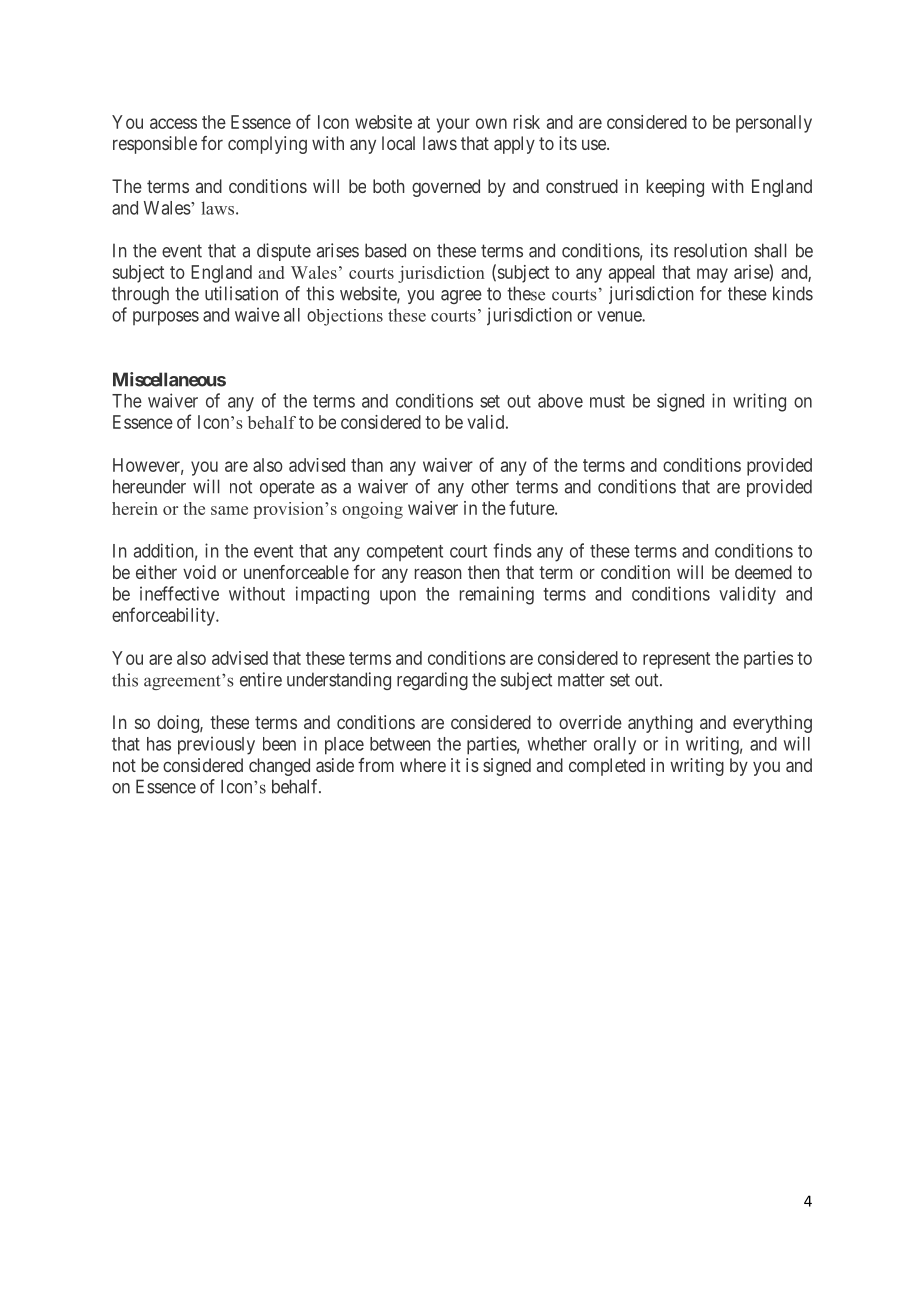 The width and height of the page is (924, 1308). I want to click on complying, so click(267, 145).
